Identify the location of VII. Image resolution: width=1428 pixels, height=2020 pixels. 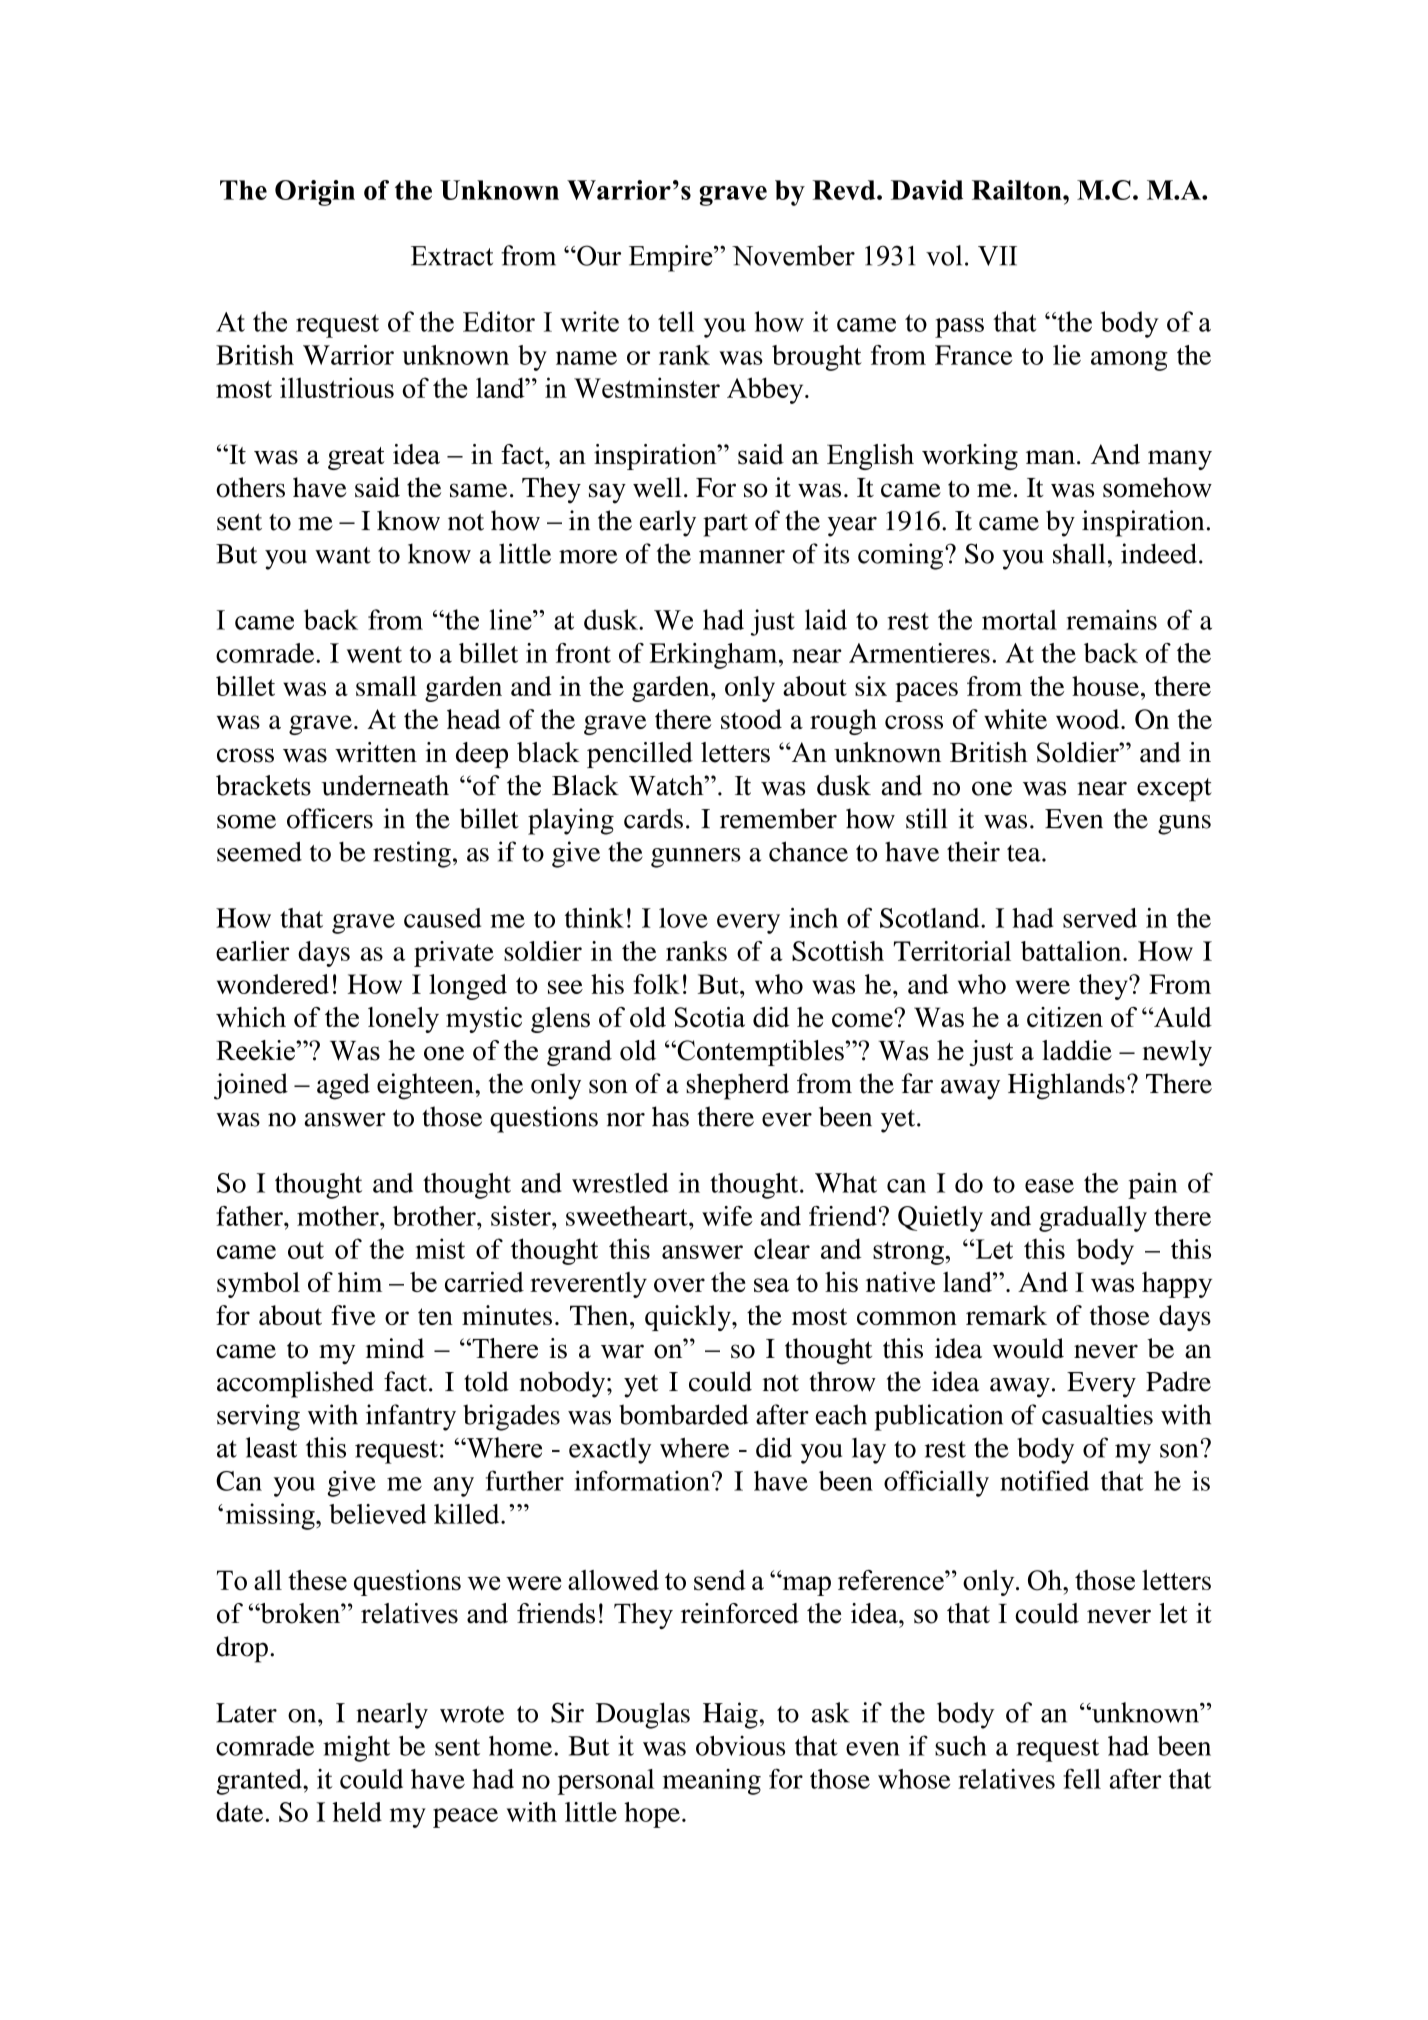
(997, 256).
